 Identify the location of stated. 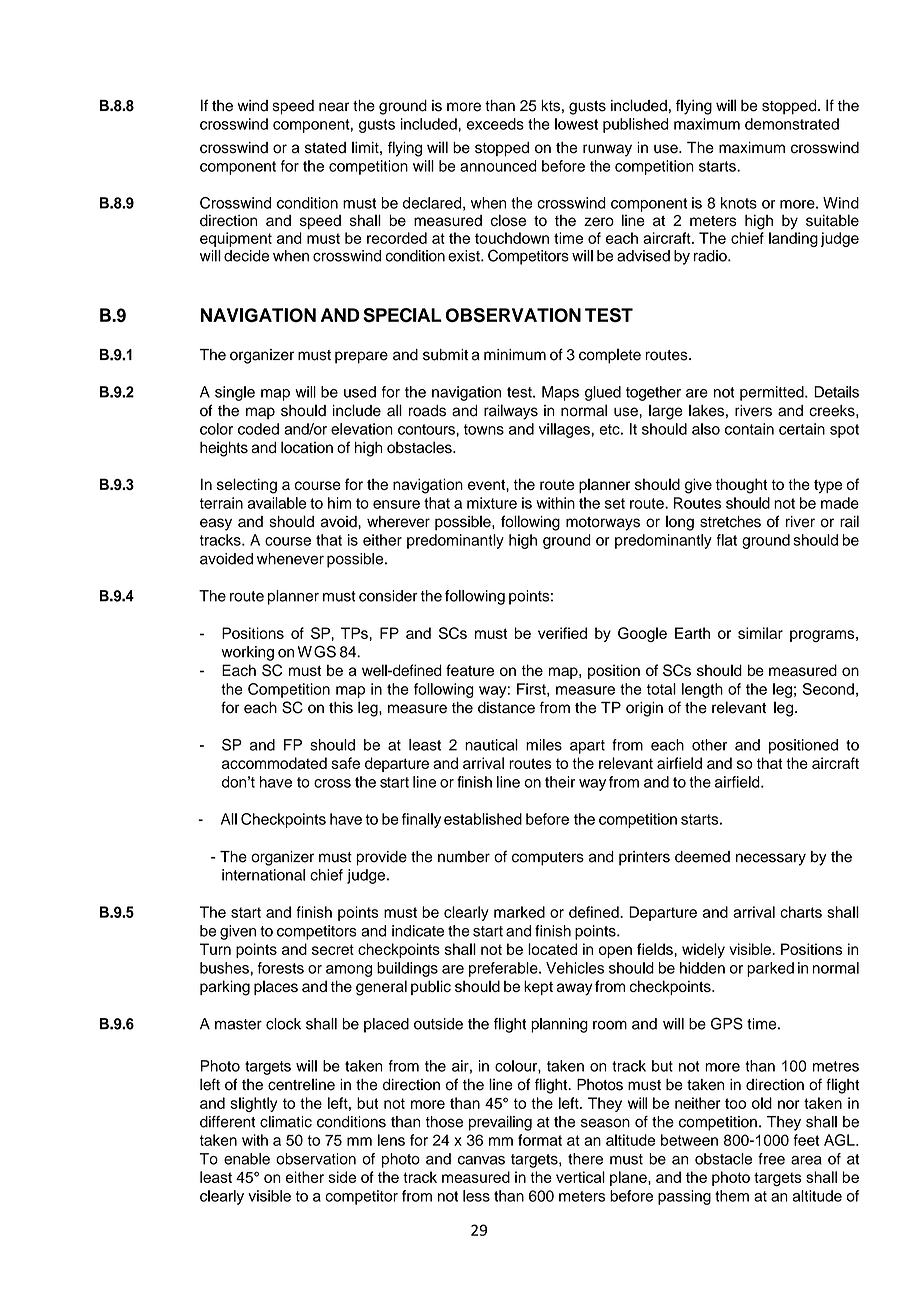
(325, 148).
